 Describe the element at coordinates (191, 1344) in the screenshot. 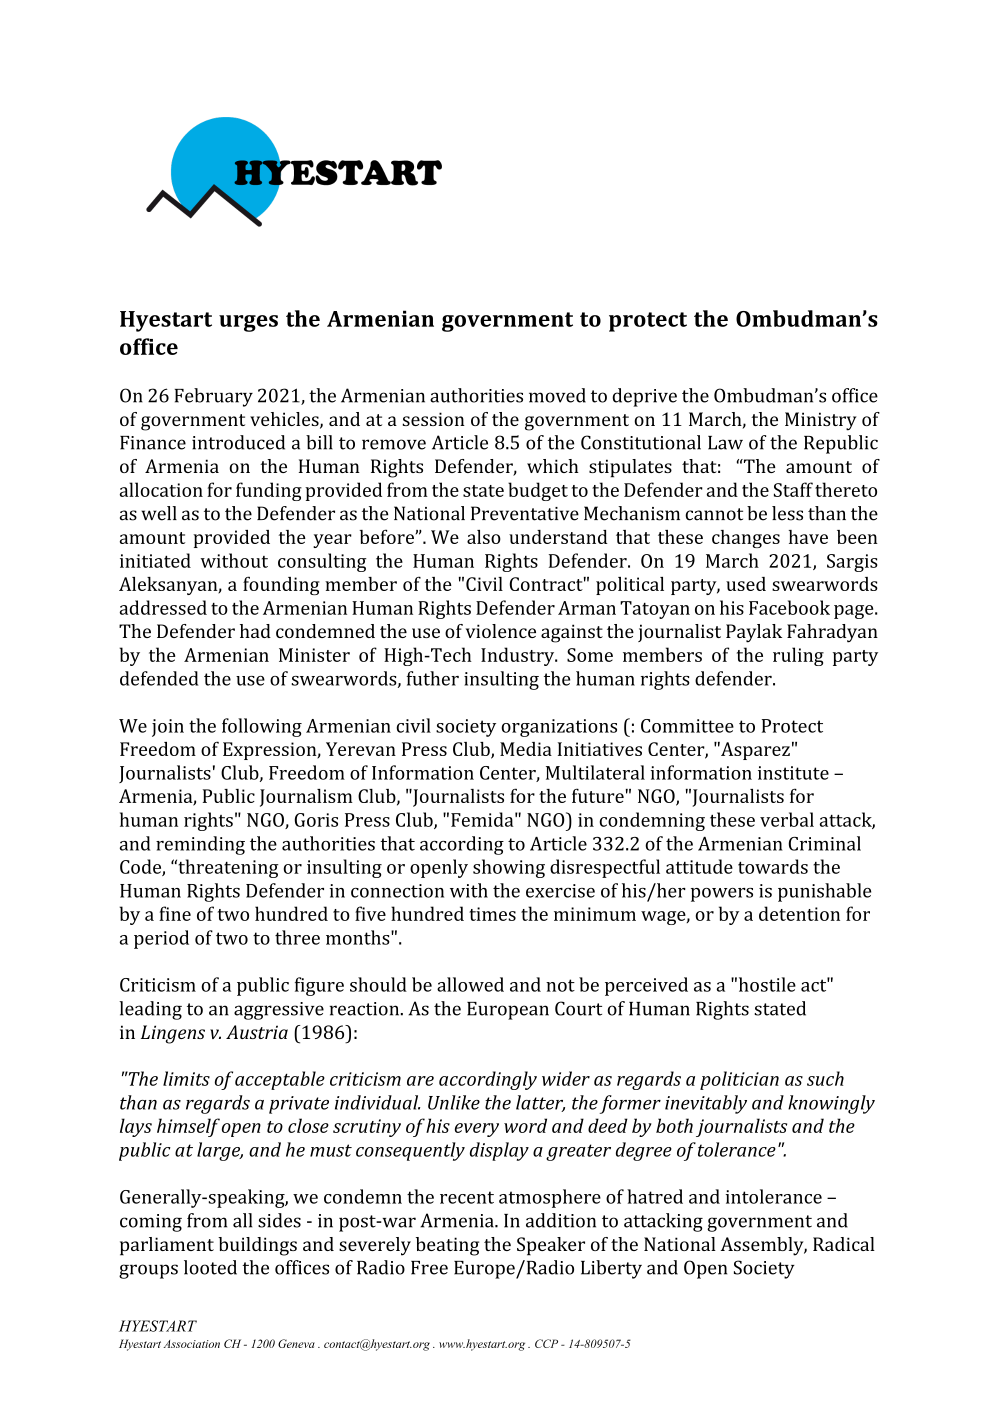

I see `Association` at that location.
